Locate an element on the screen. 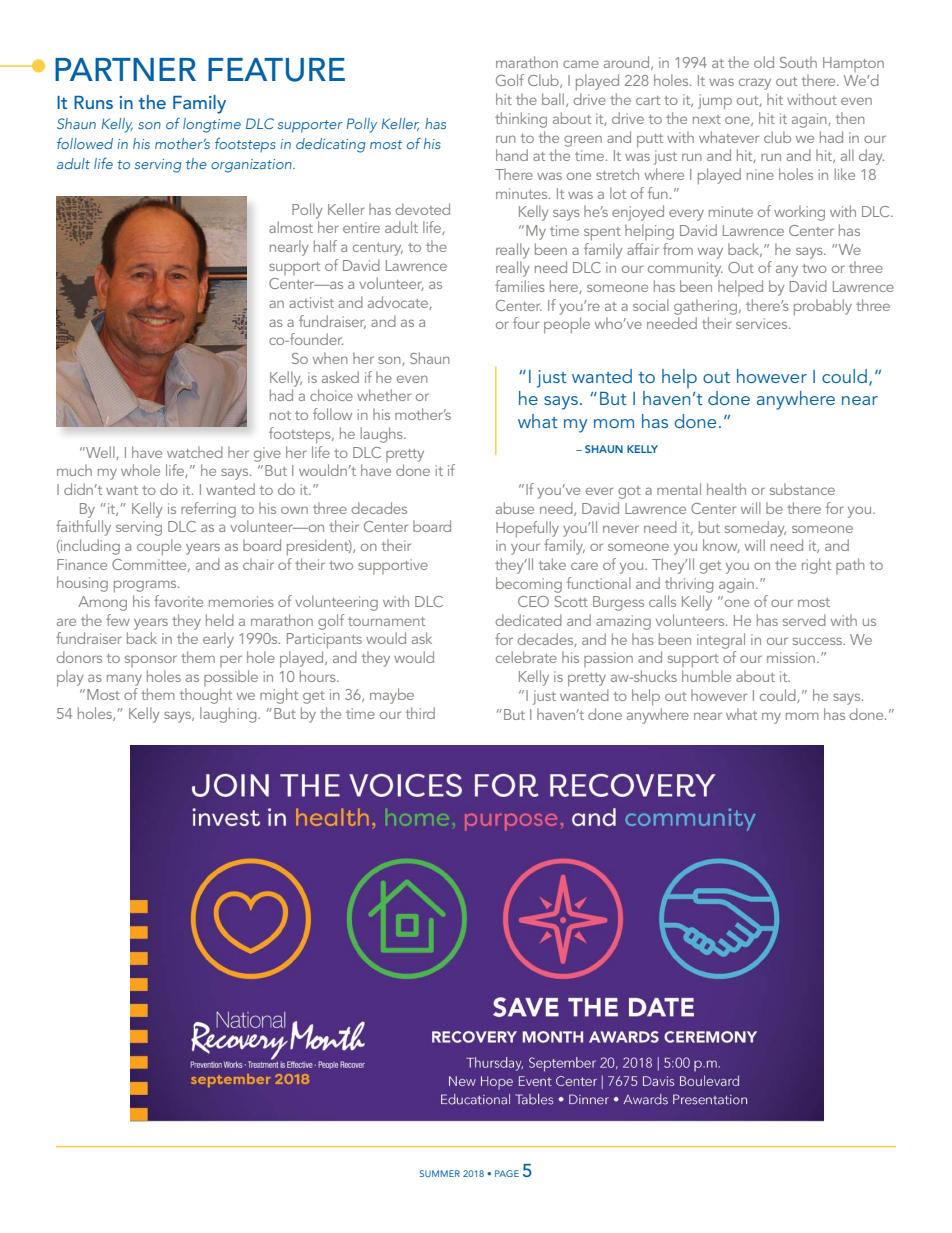 This screenshot has width=952, height=1233. SUMMER is located at coordinates (440, 1173).
